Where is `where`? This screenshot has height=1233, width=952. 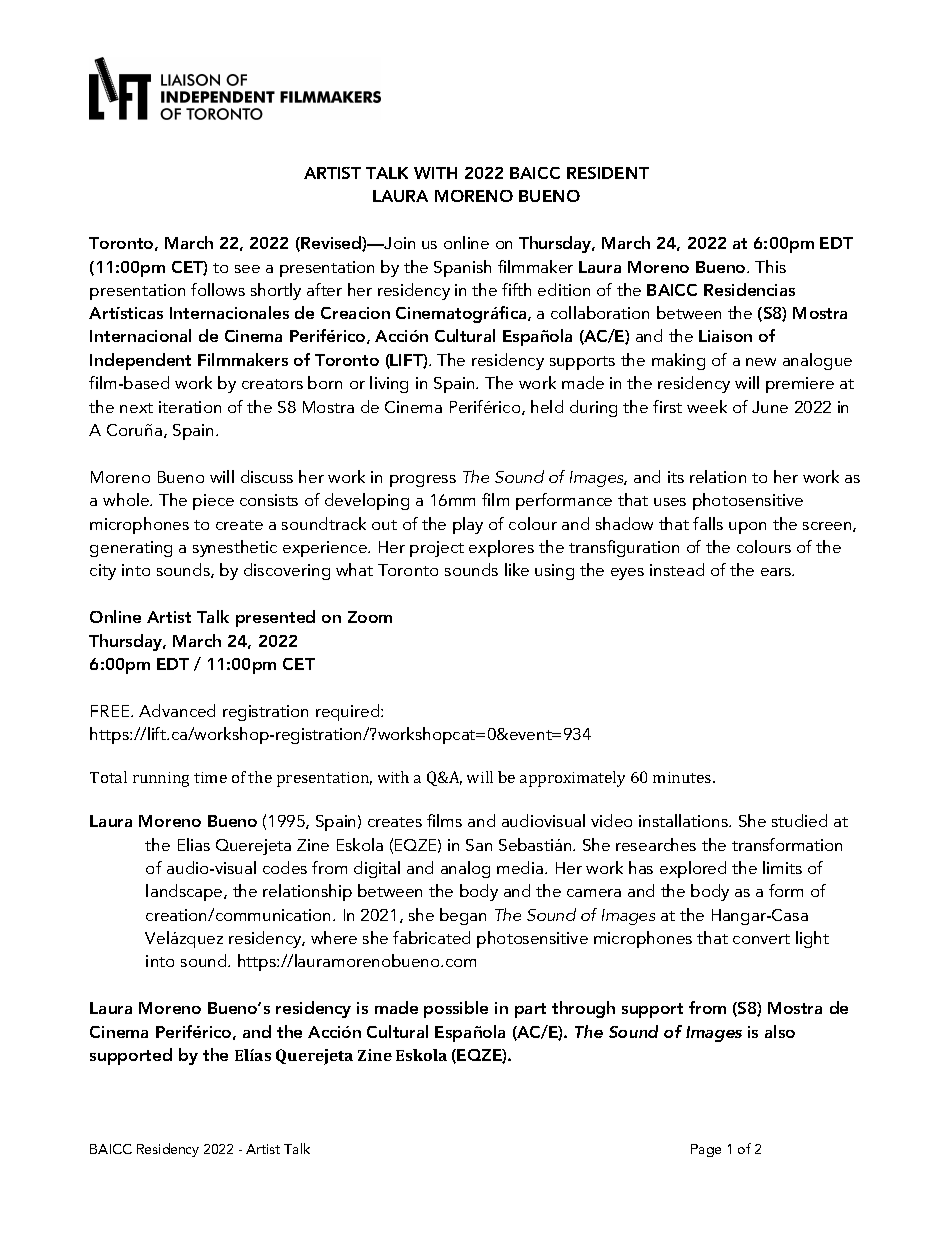
where is located at coordinates (334, 937).
